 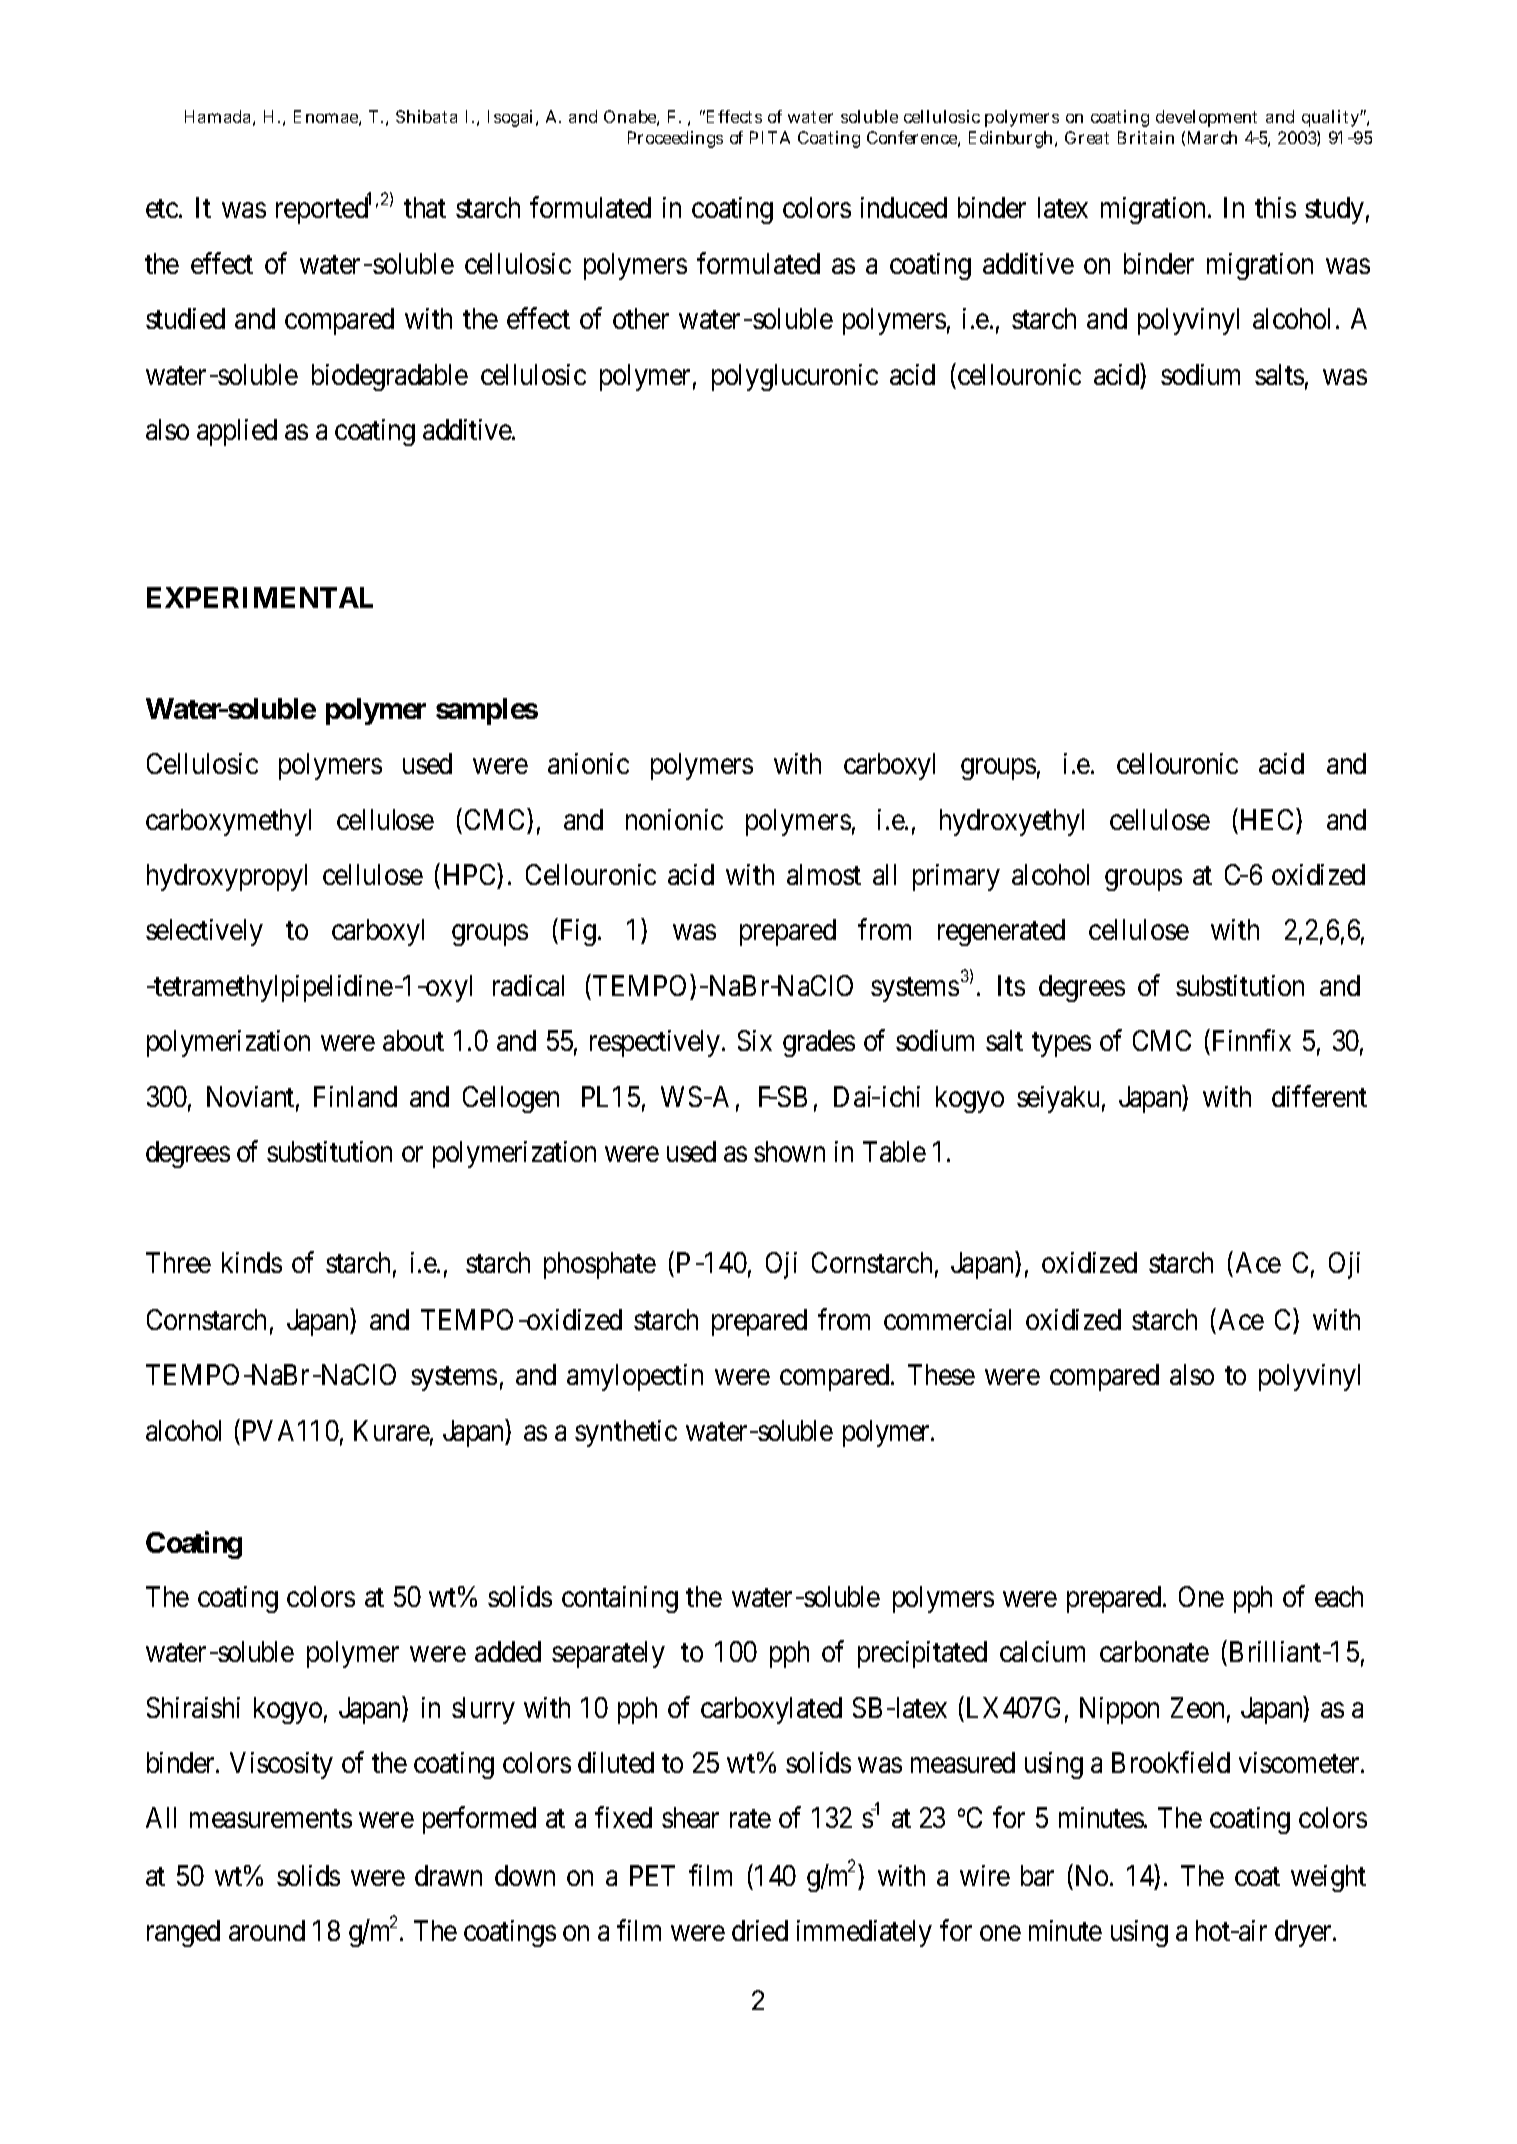 I want to click on Finland, so click(x=355, y=1096).
